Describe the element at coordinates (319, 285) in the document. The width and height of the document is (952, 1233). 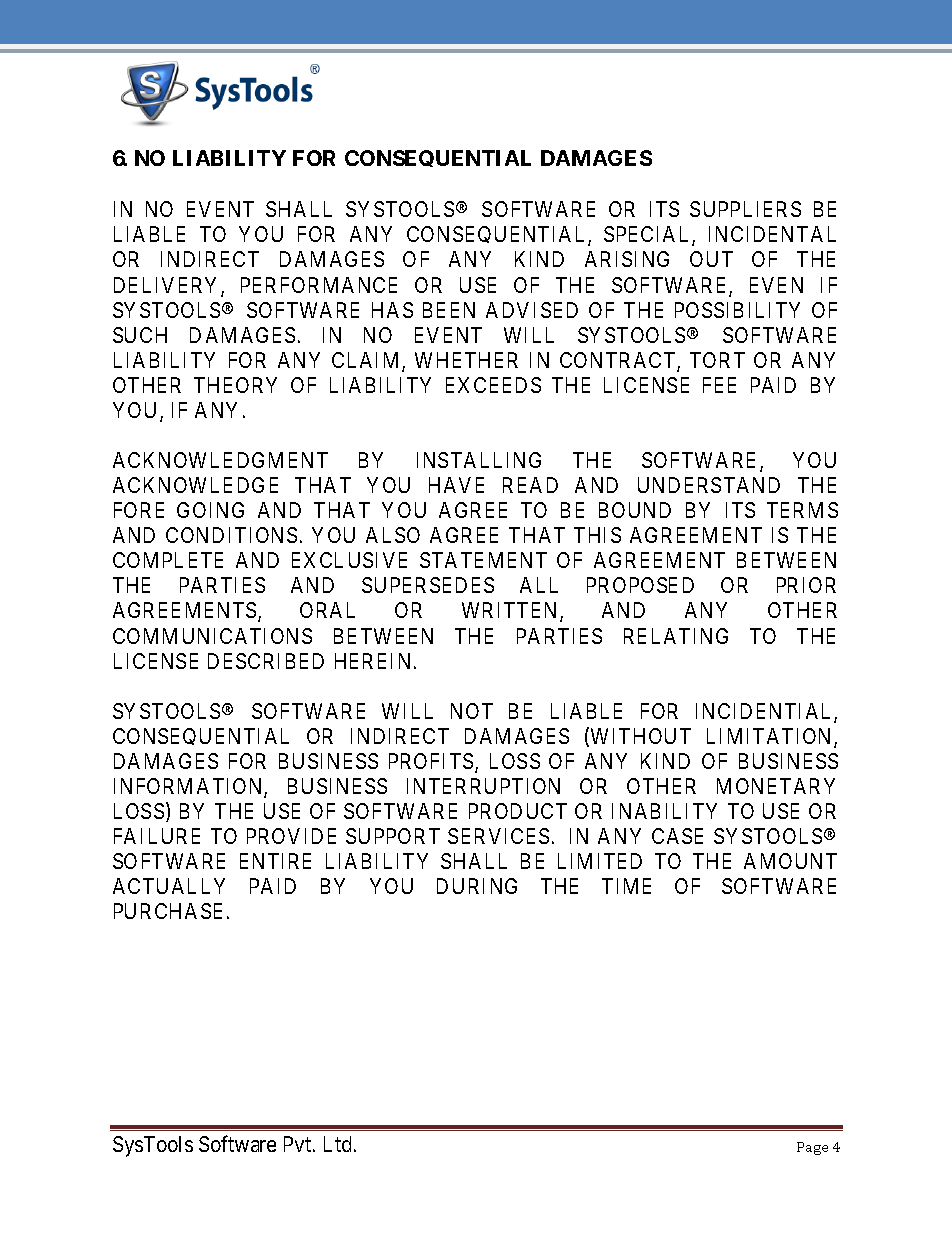
I see `PERFORMANCE` at that location.
